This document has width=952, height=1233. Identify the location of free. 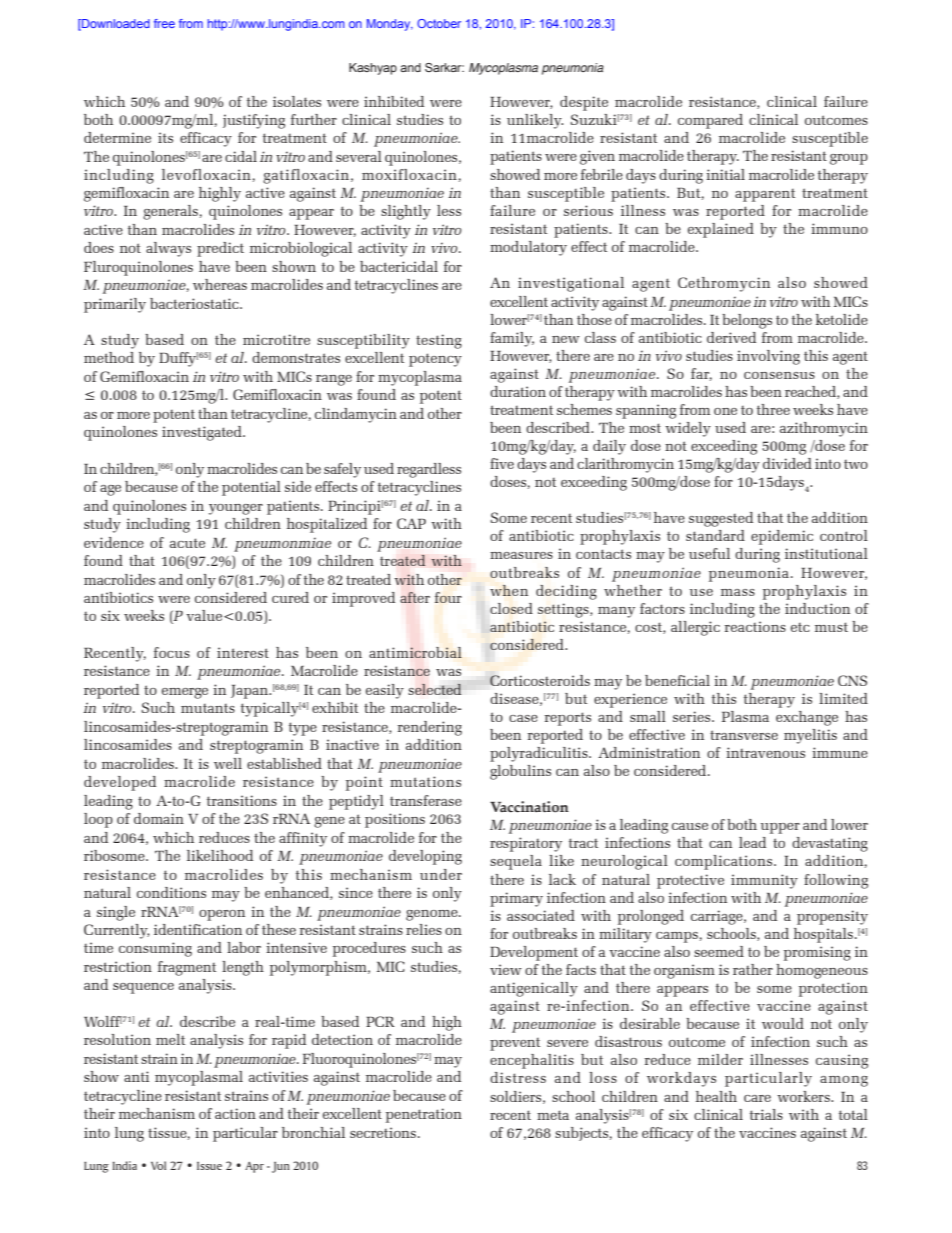
(164, 23).
